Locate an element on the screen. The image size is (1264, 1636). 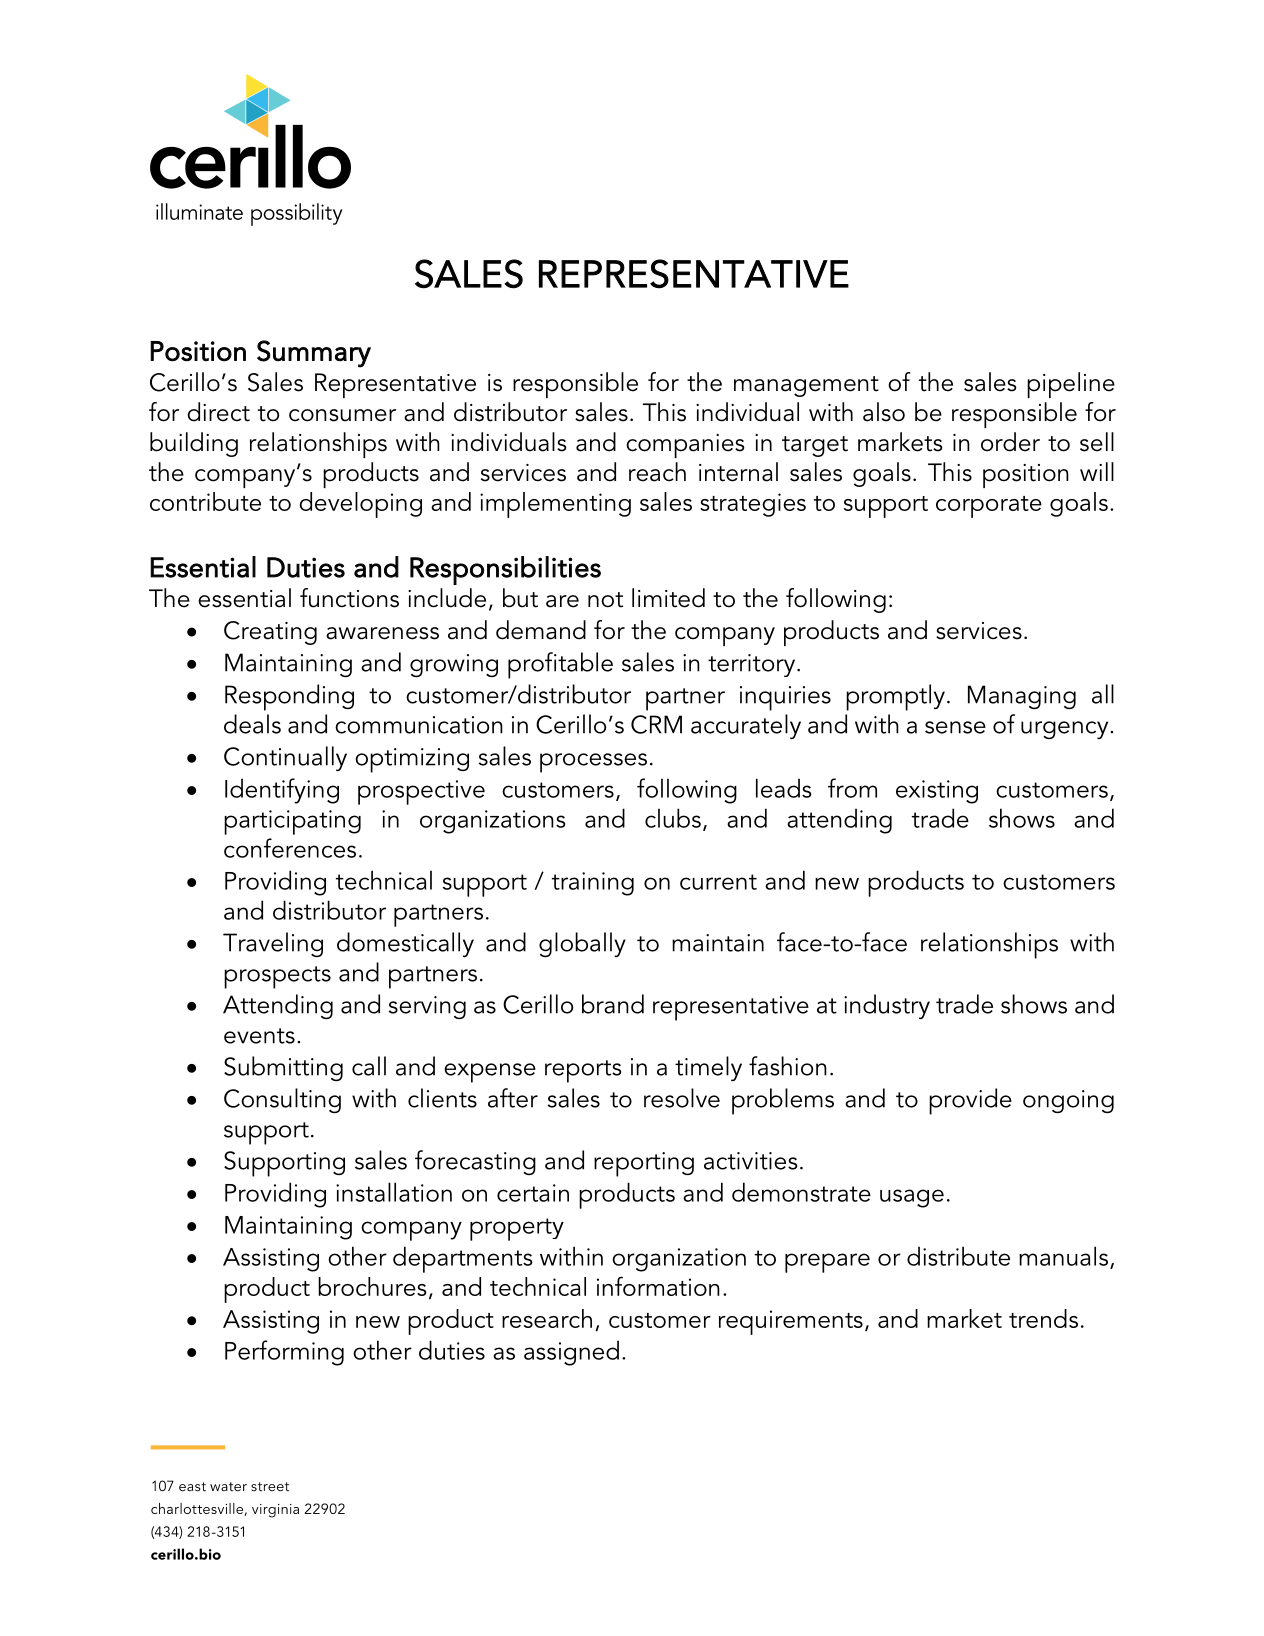
clubs is located at coordinates (673, 818).
